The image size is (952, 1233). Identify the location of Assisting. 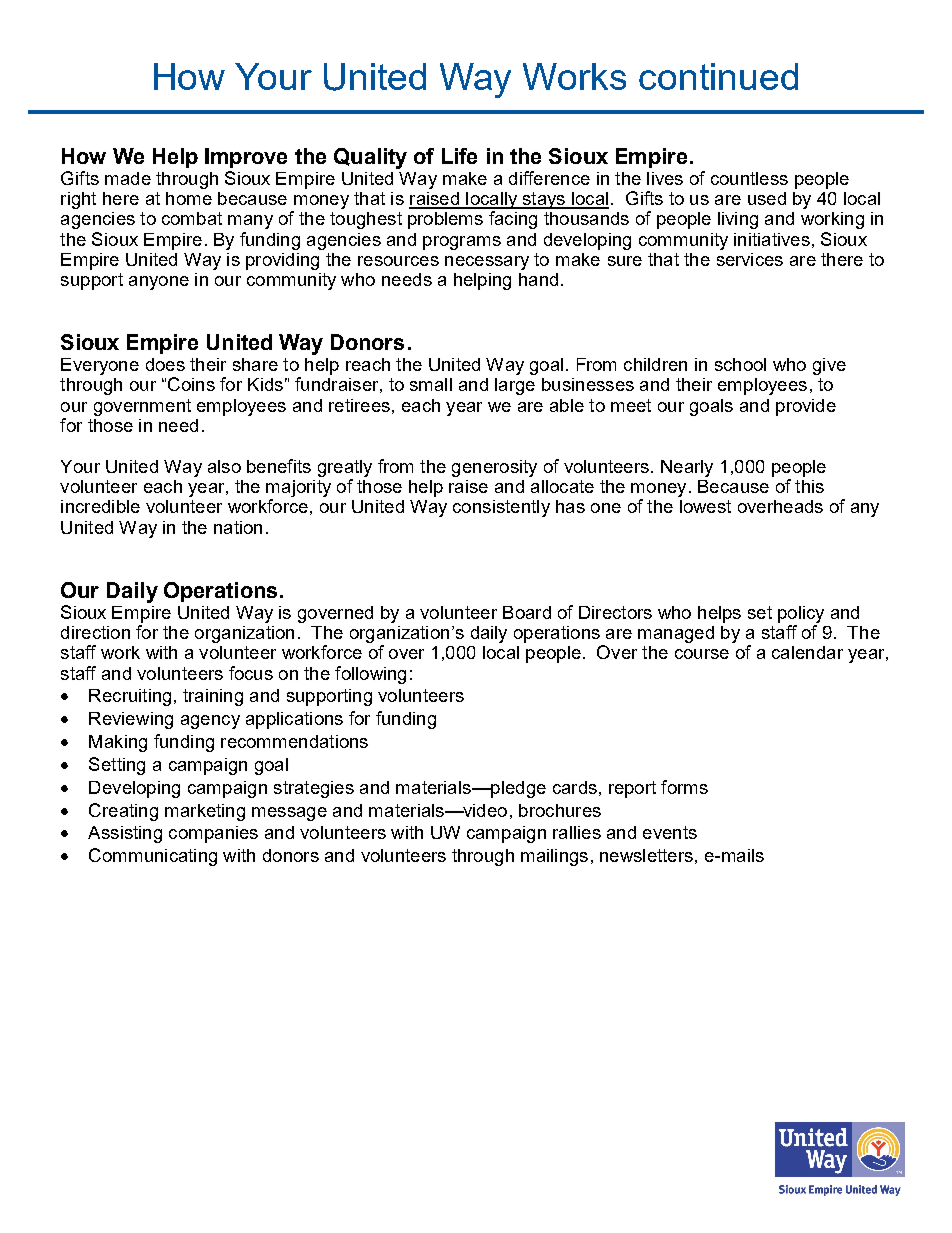
(125, 834).
